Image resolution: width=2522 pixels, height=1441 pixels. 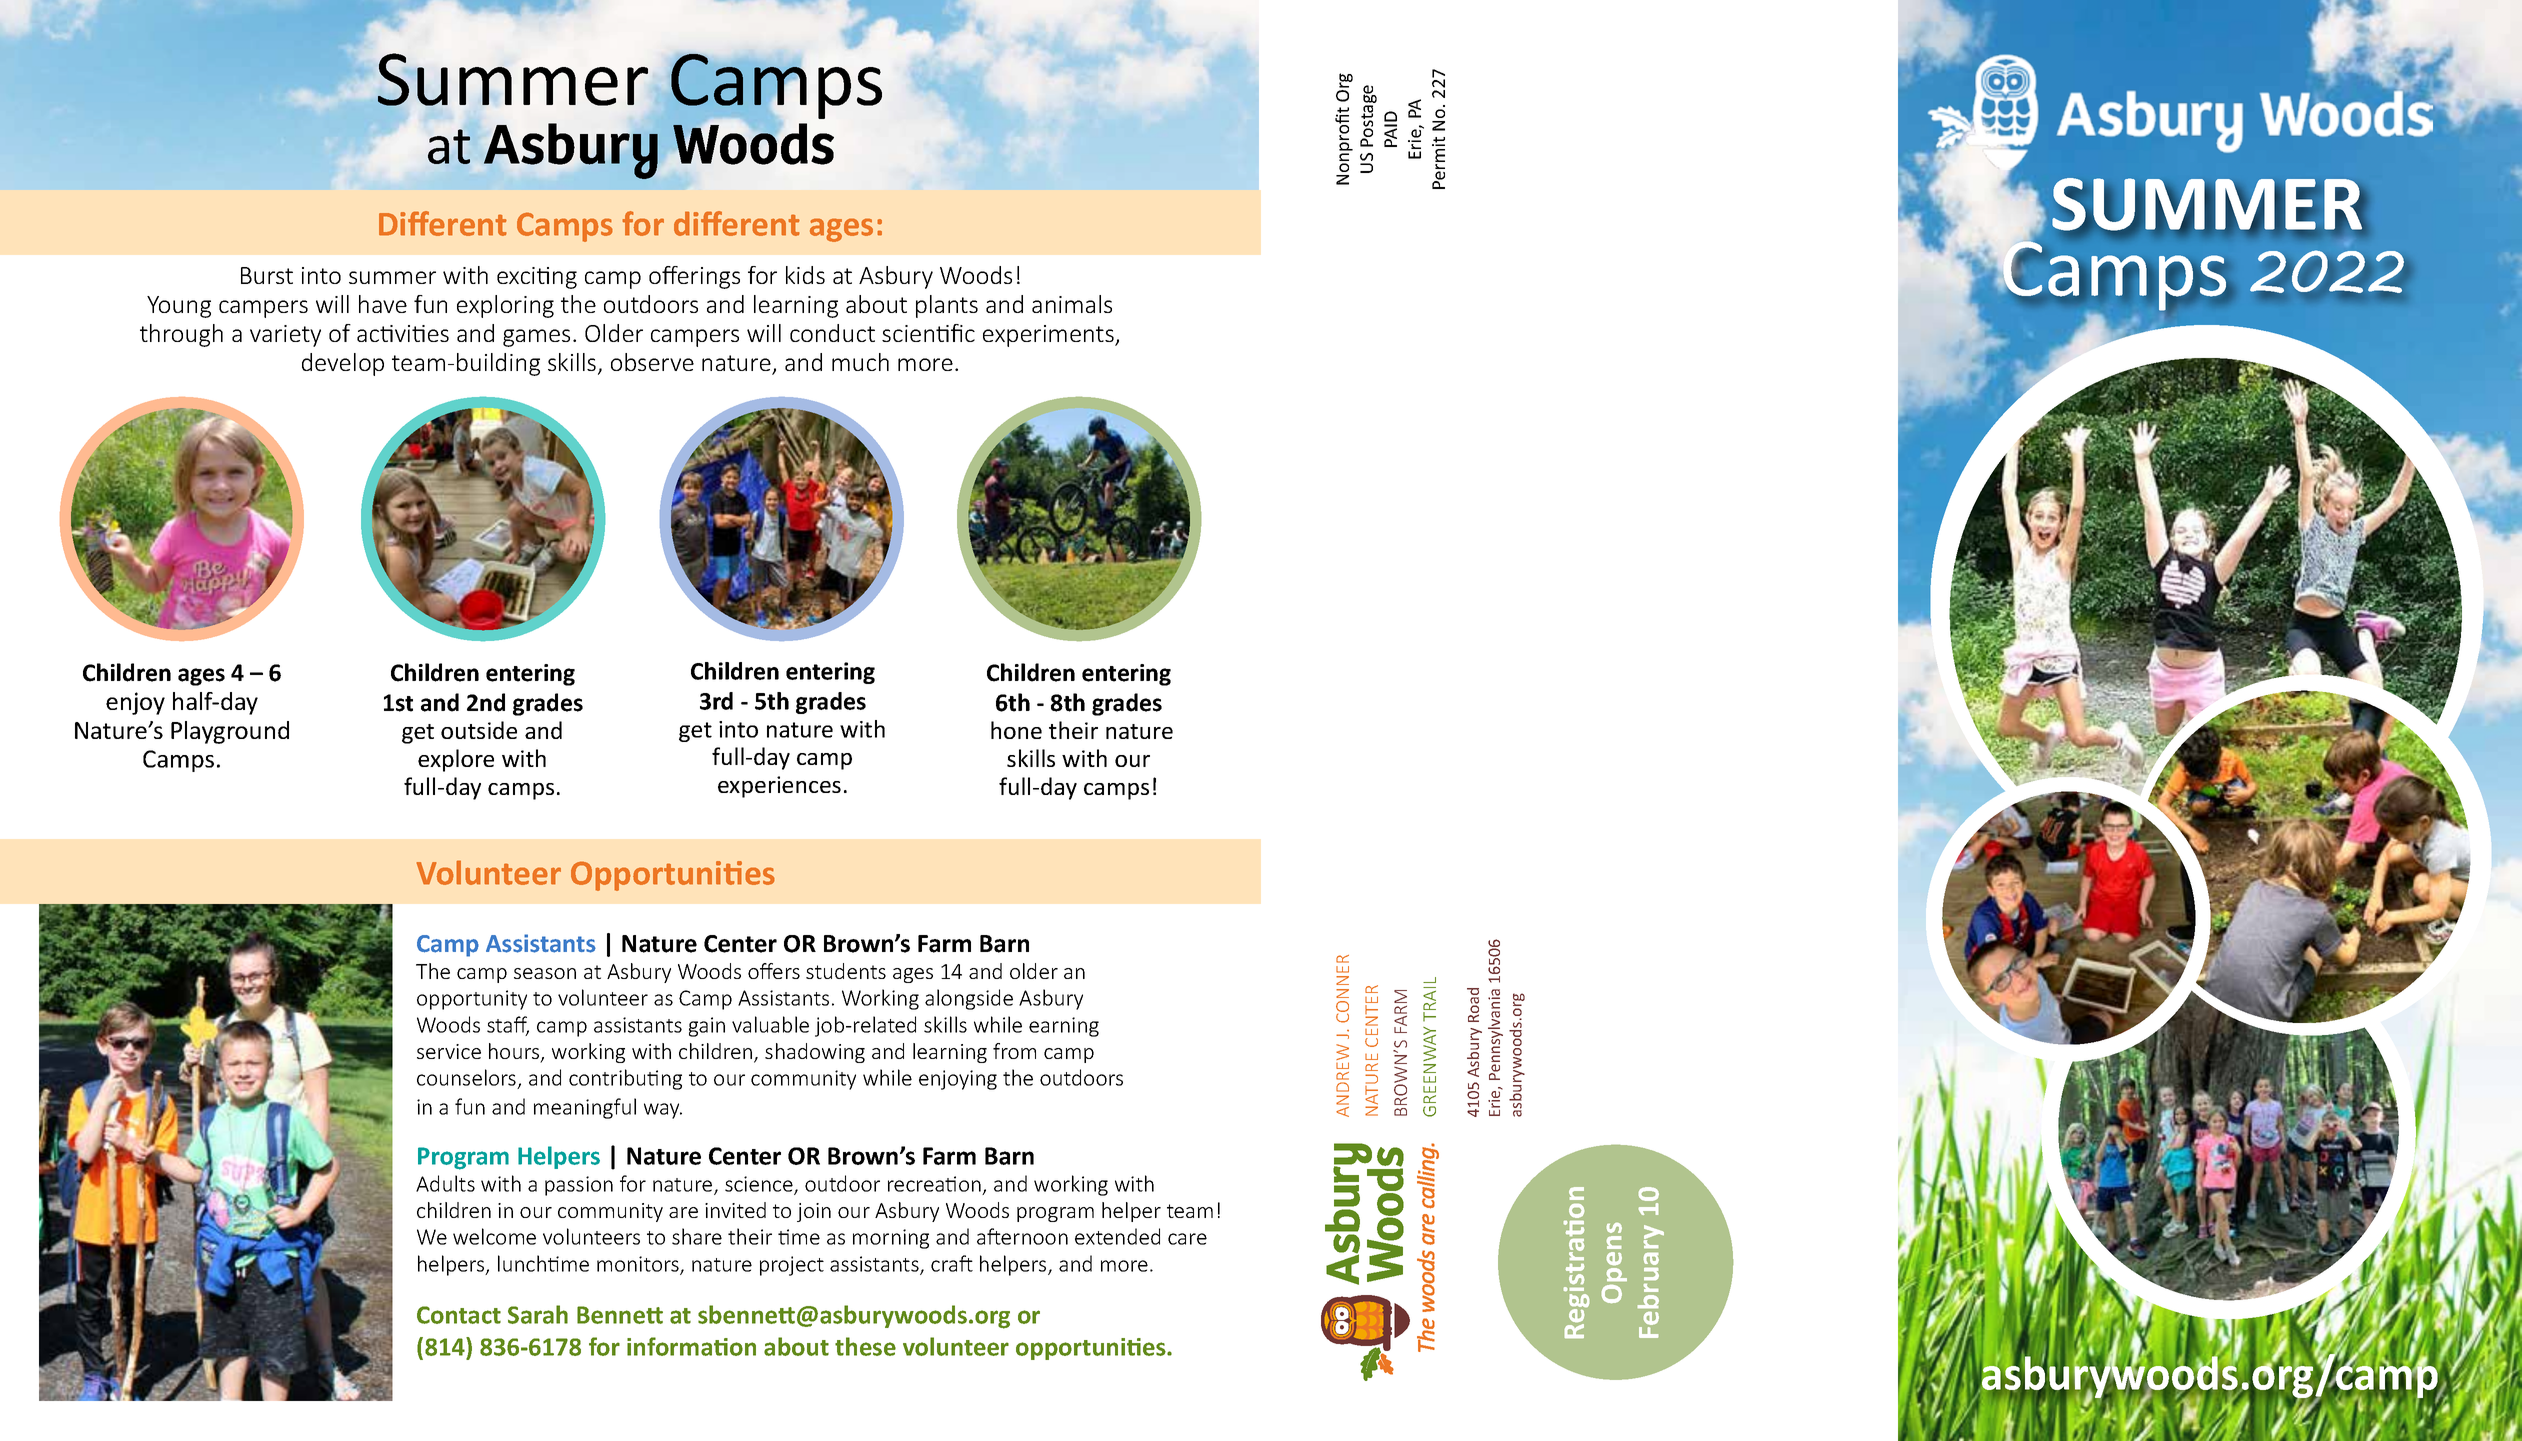 I want to click on service, so click(x=449, y=1051).
